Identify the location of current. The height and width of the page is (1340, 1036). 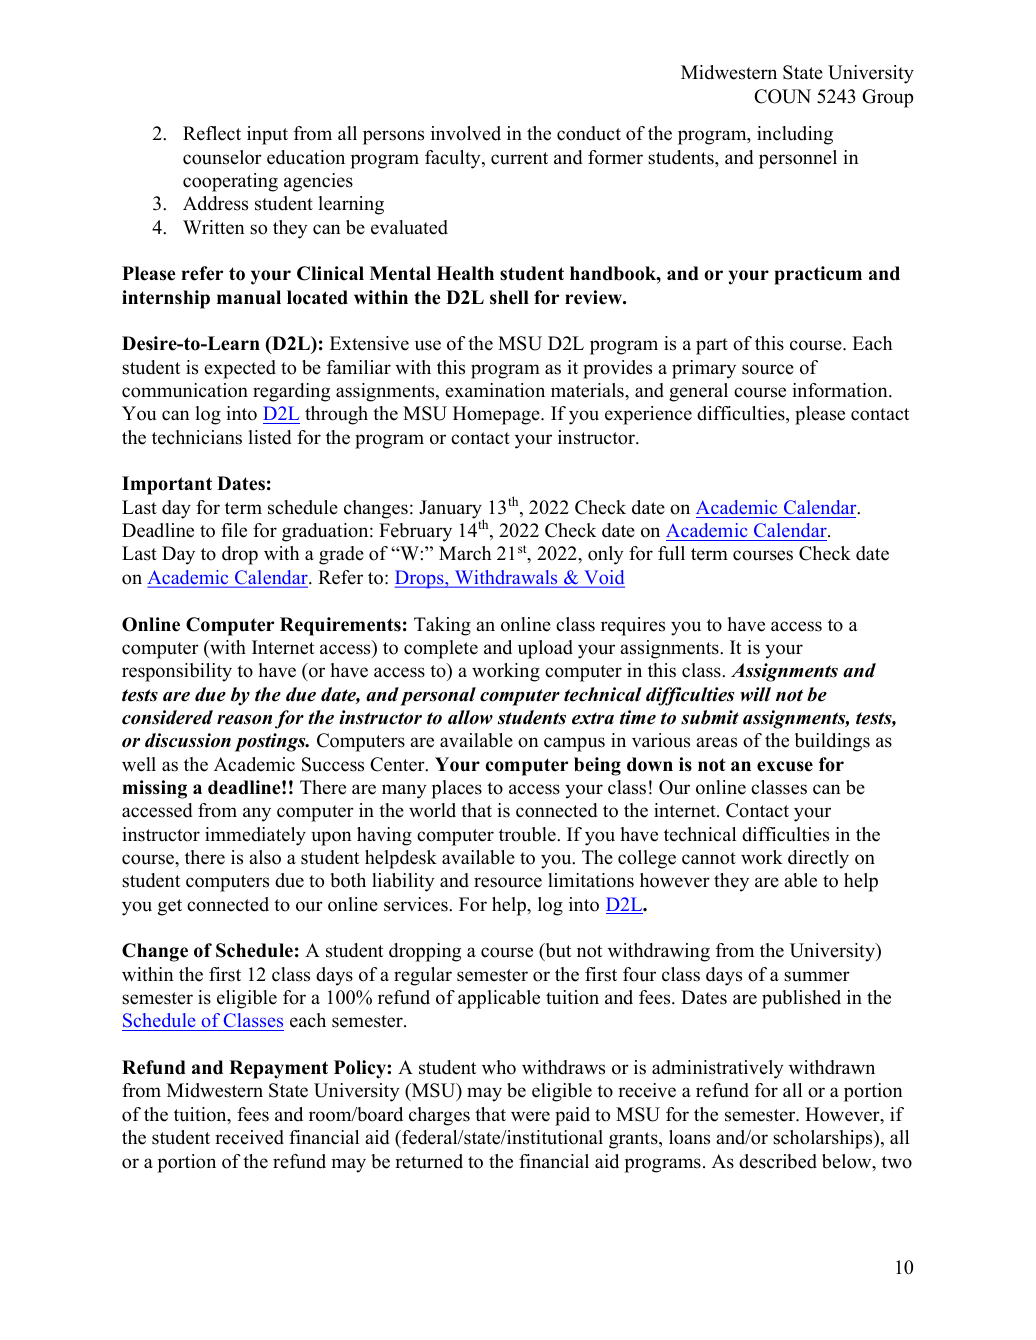
(519, 158).
